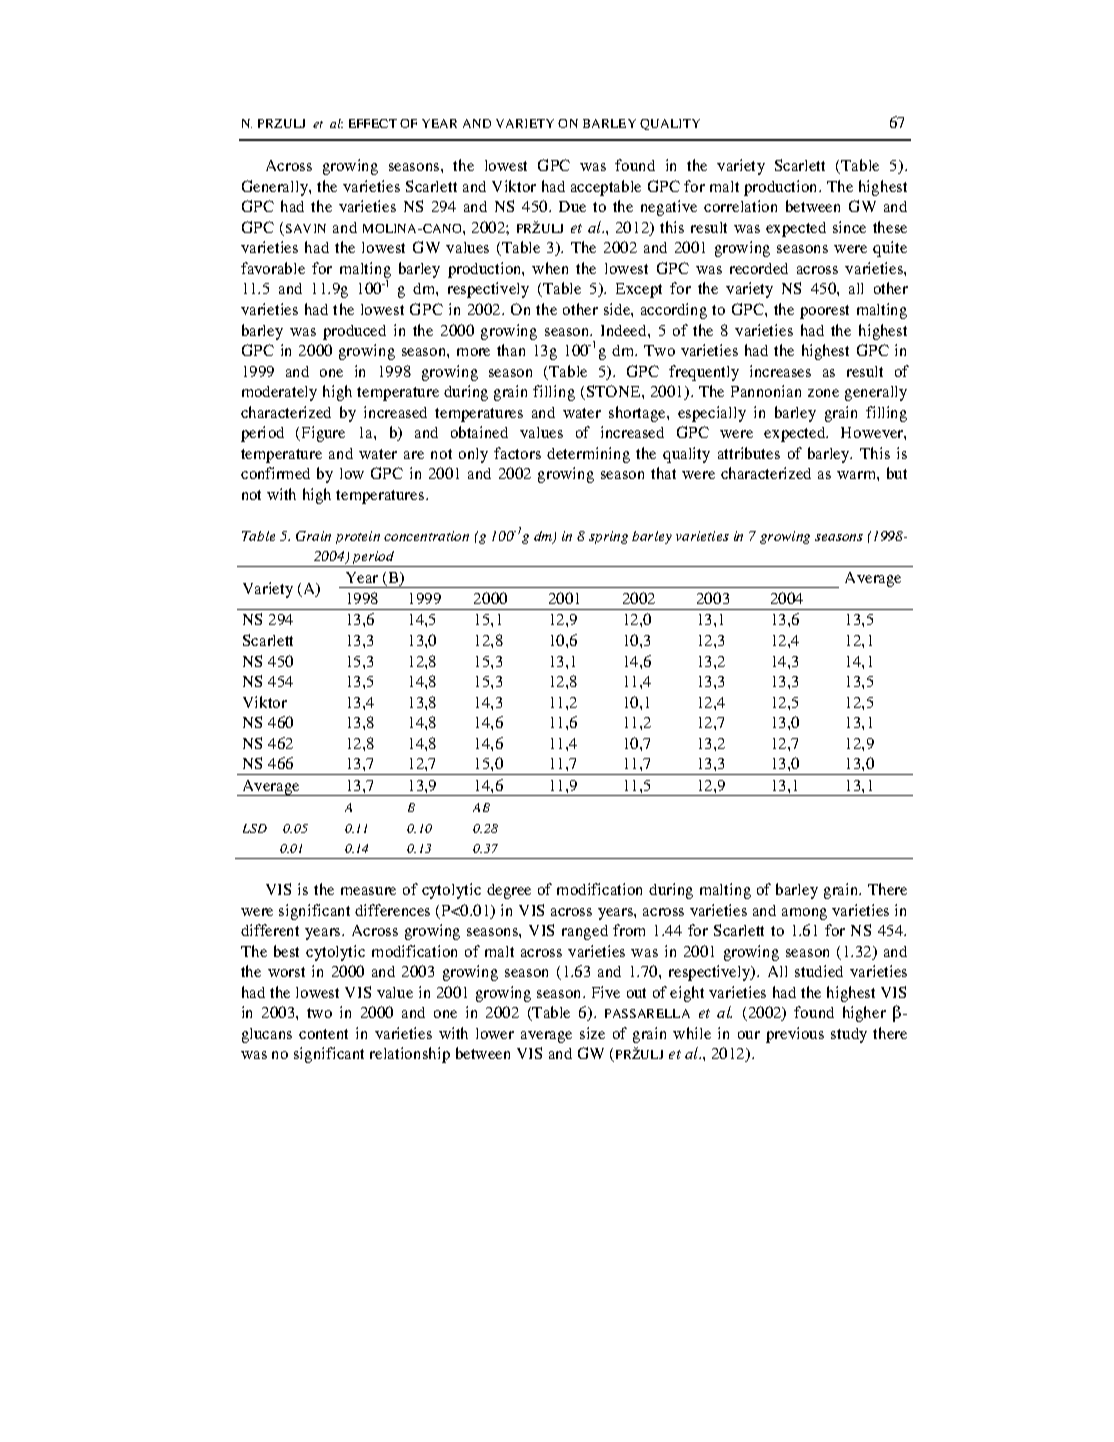 This screenshot has width=1114, height=1442. What do you see at coordinates (608, 537) in the screenshot?
I see `spring` at bounding box center [608, 537].
